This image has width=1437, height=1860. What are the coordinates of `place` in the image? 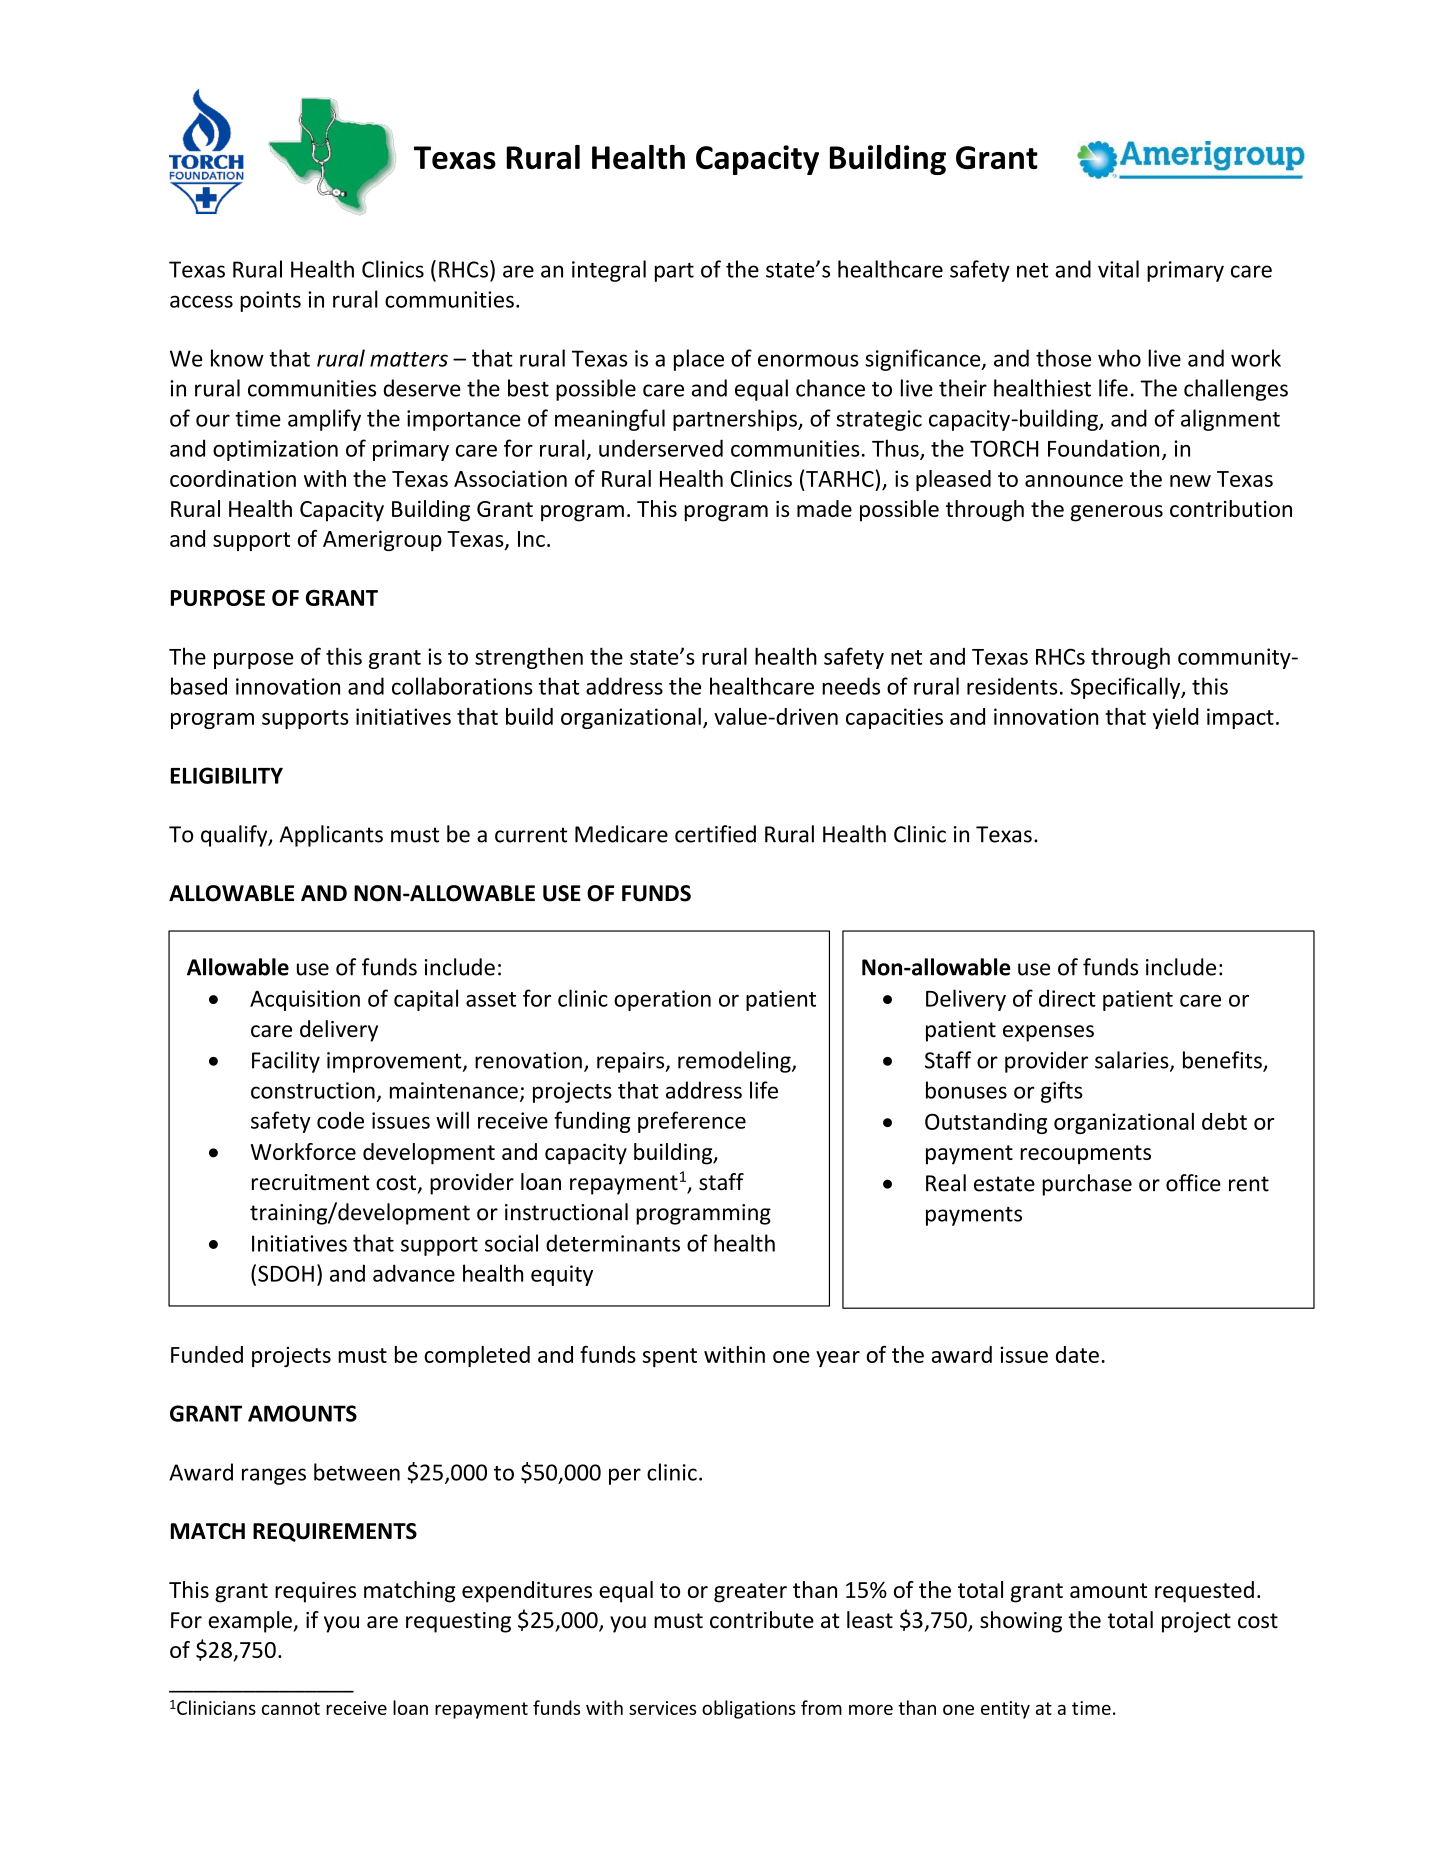 It's located at (699, 360).
